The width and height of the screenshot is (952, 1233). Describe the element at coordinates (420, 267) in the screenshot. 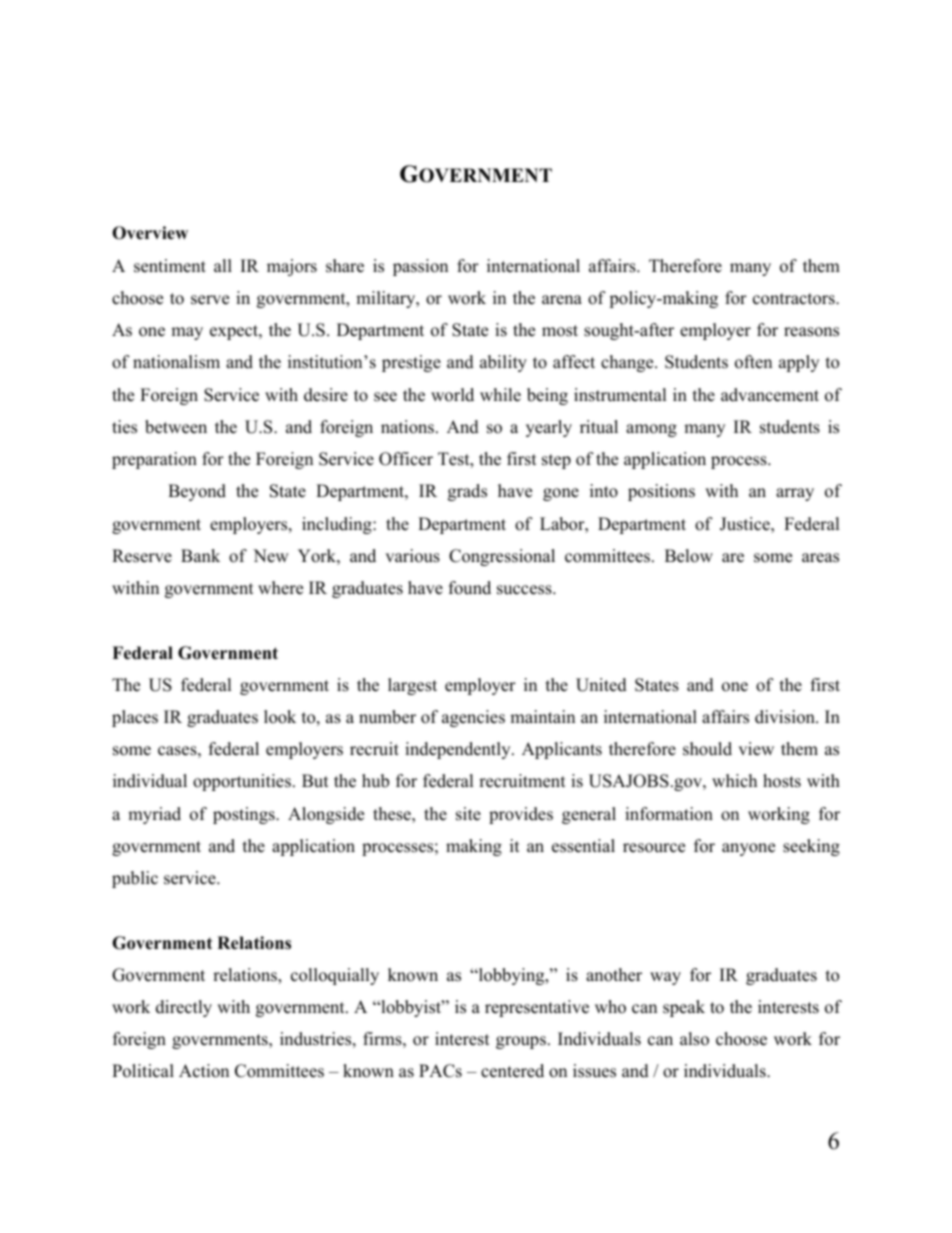

I see `passion` at that location.
